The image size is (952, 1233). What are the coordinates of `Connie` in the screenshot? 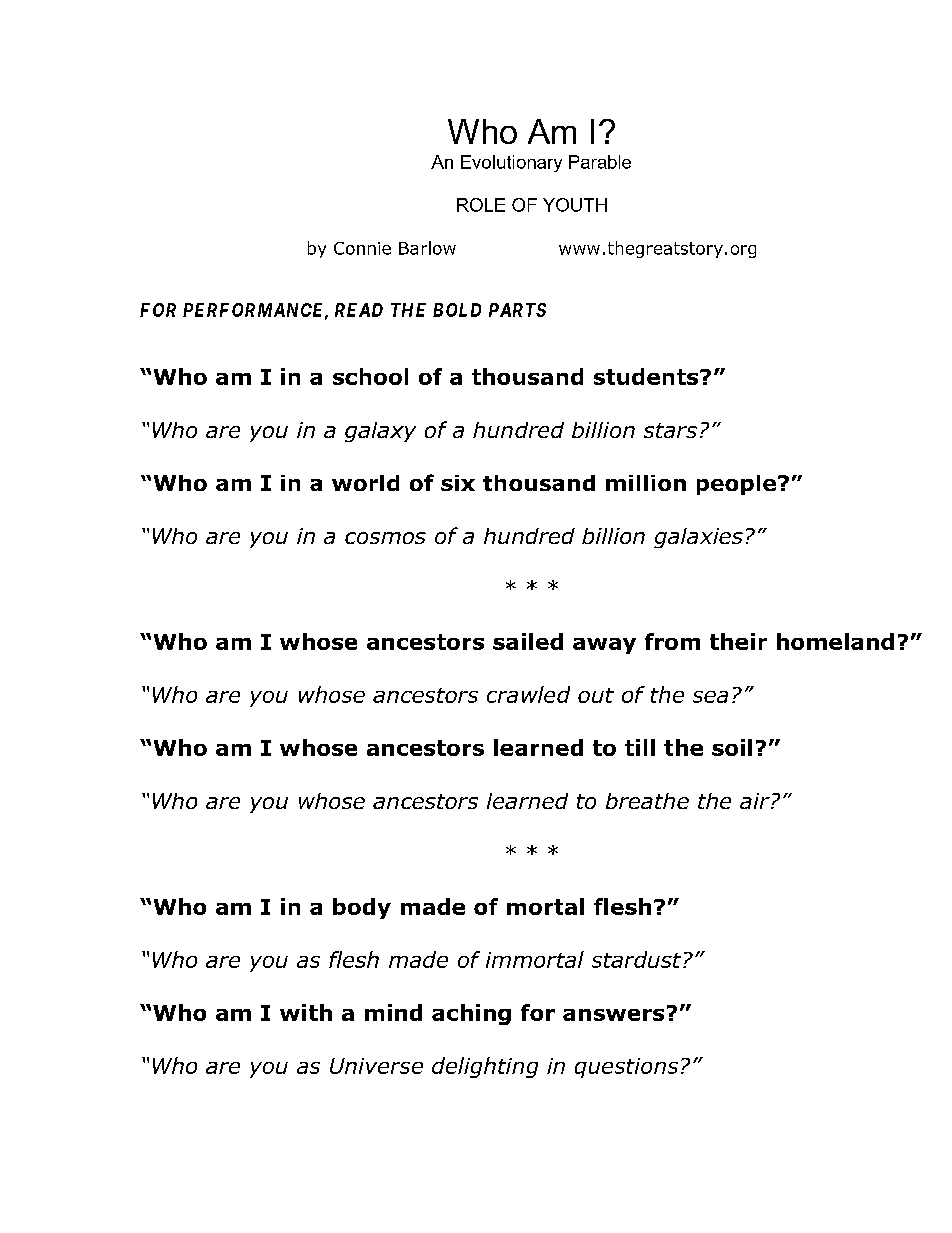 It's located at (362, 248).
